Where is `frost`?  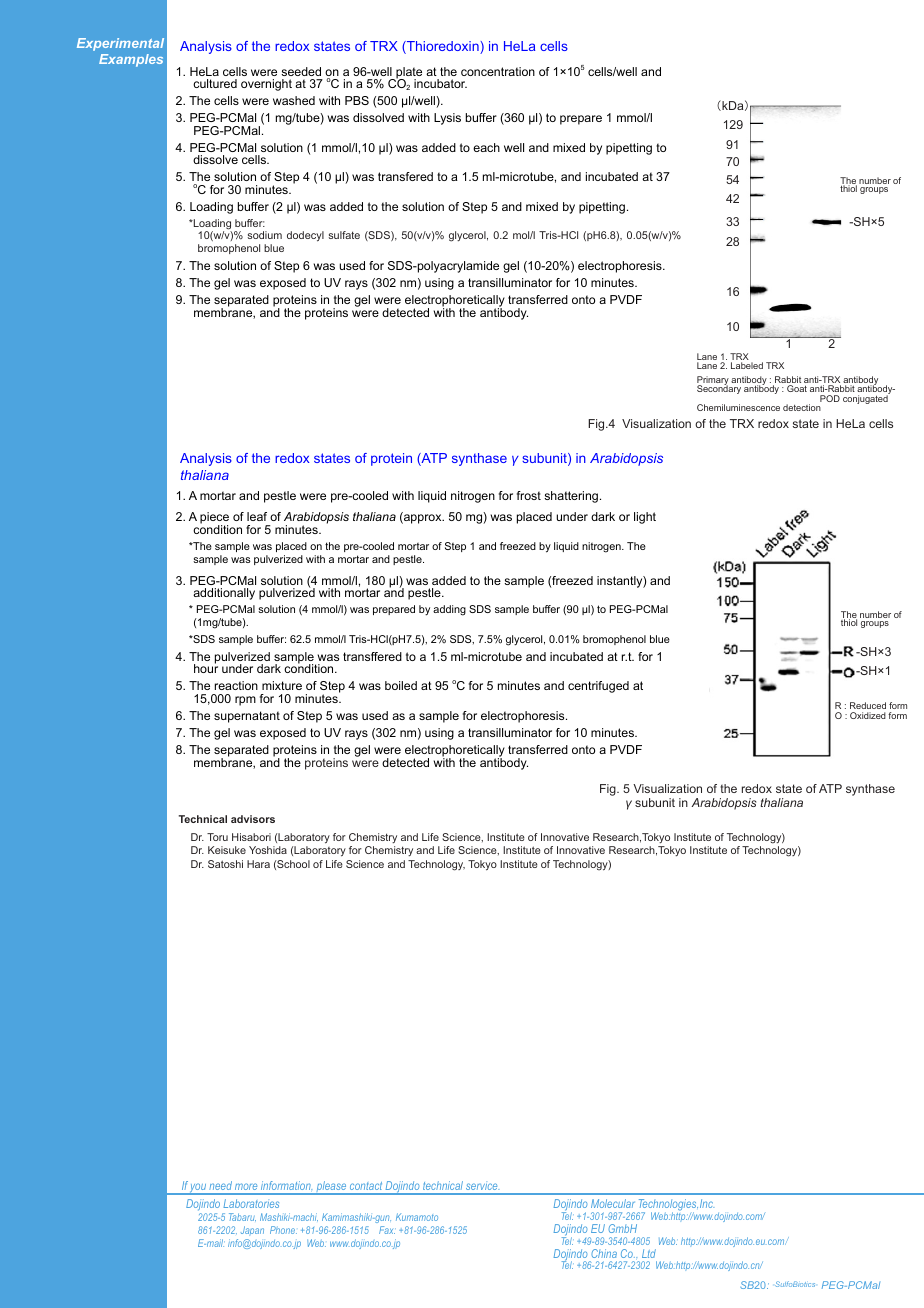
frost is located at coordinates (529, 495).
